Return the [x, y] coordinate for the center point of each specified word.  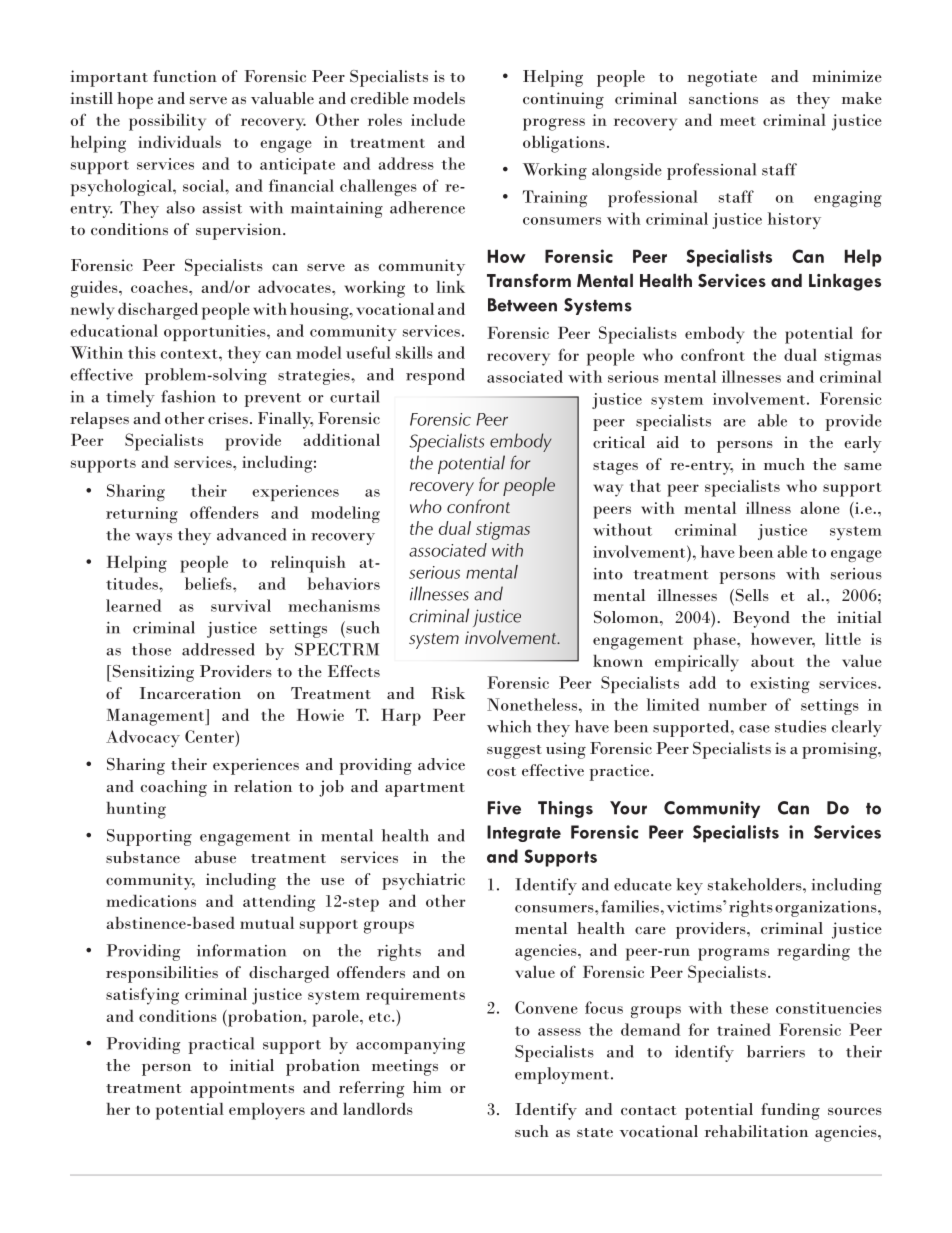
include [438, 119]
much [784, 464]
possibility [167, 122]
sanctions [723, 98]
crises [228, 418]
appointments [242, 1089]
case [754, 729]
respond [435, 376]
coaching [174, 788]
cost [501, 771]
